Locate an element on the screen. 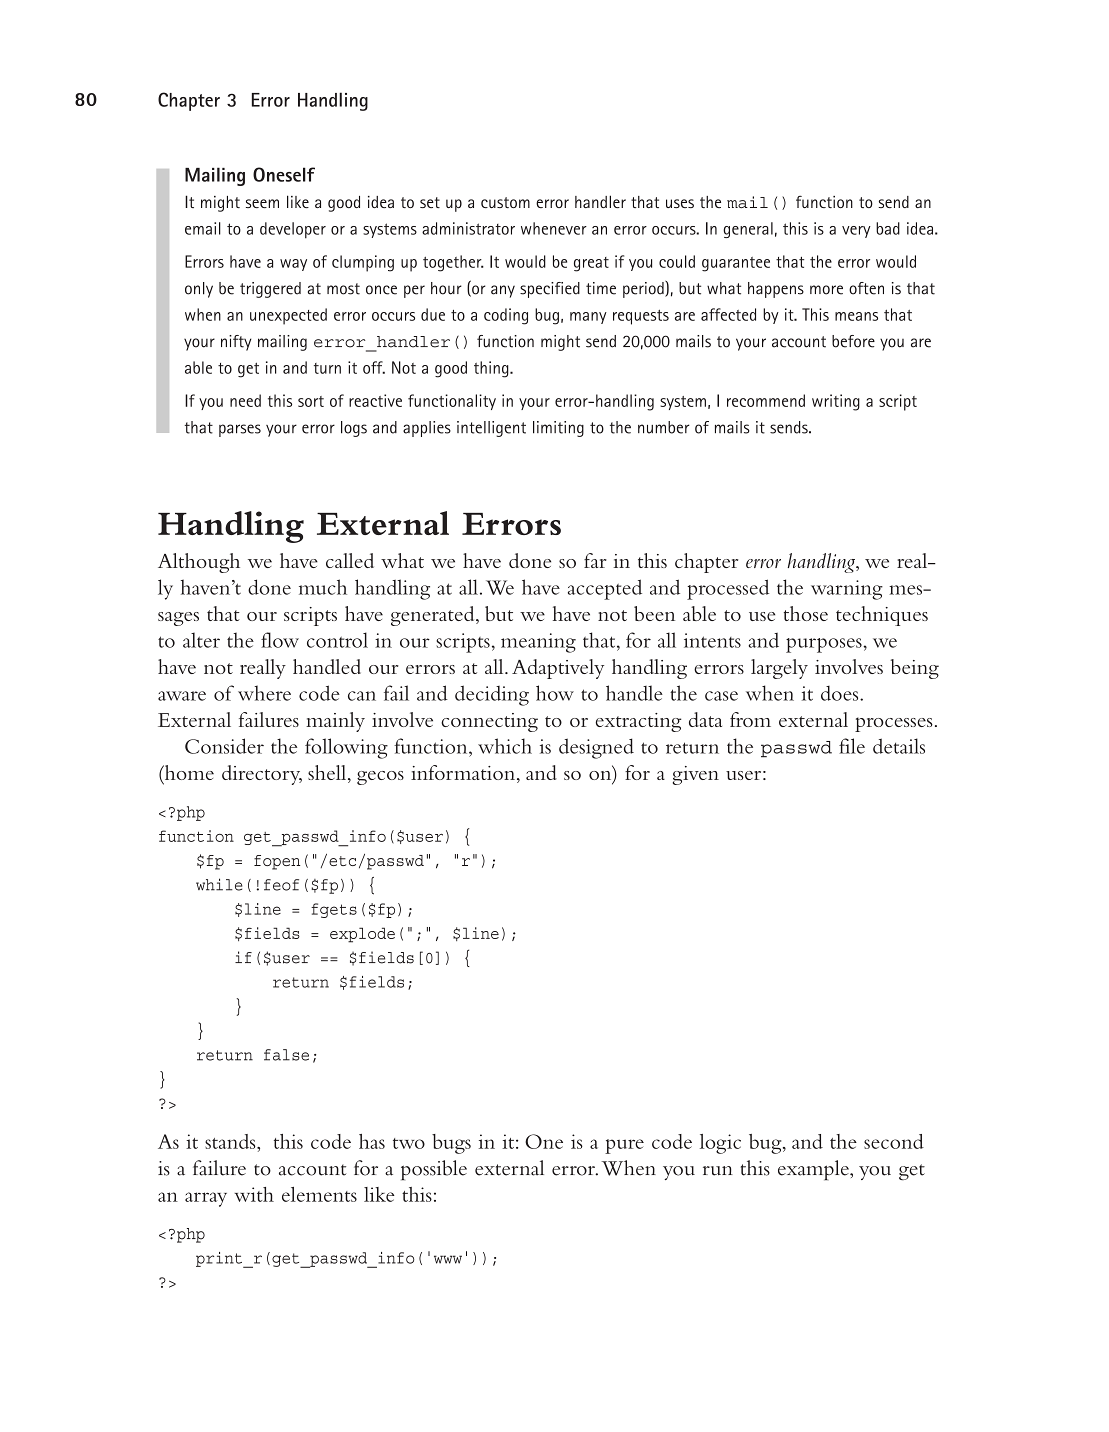 The height and width of the screenshot is (1432, 1109). seem is located at coordinates (262, 203).
